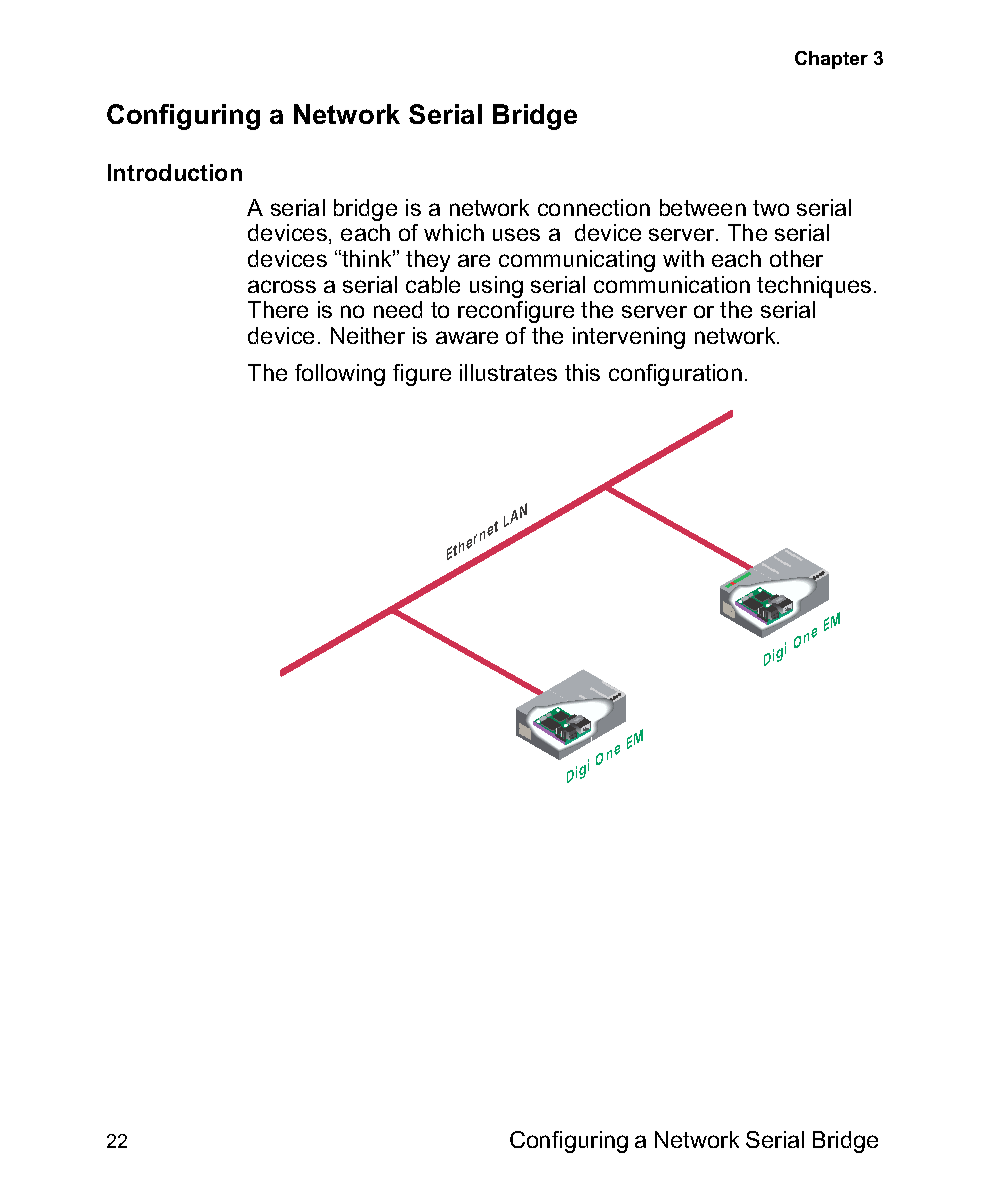 This screenshot has height=1204, width=991. What do you see at coordinates (454, 232) in the screenshot?
I see `which` at bounding box center [454, 232].
